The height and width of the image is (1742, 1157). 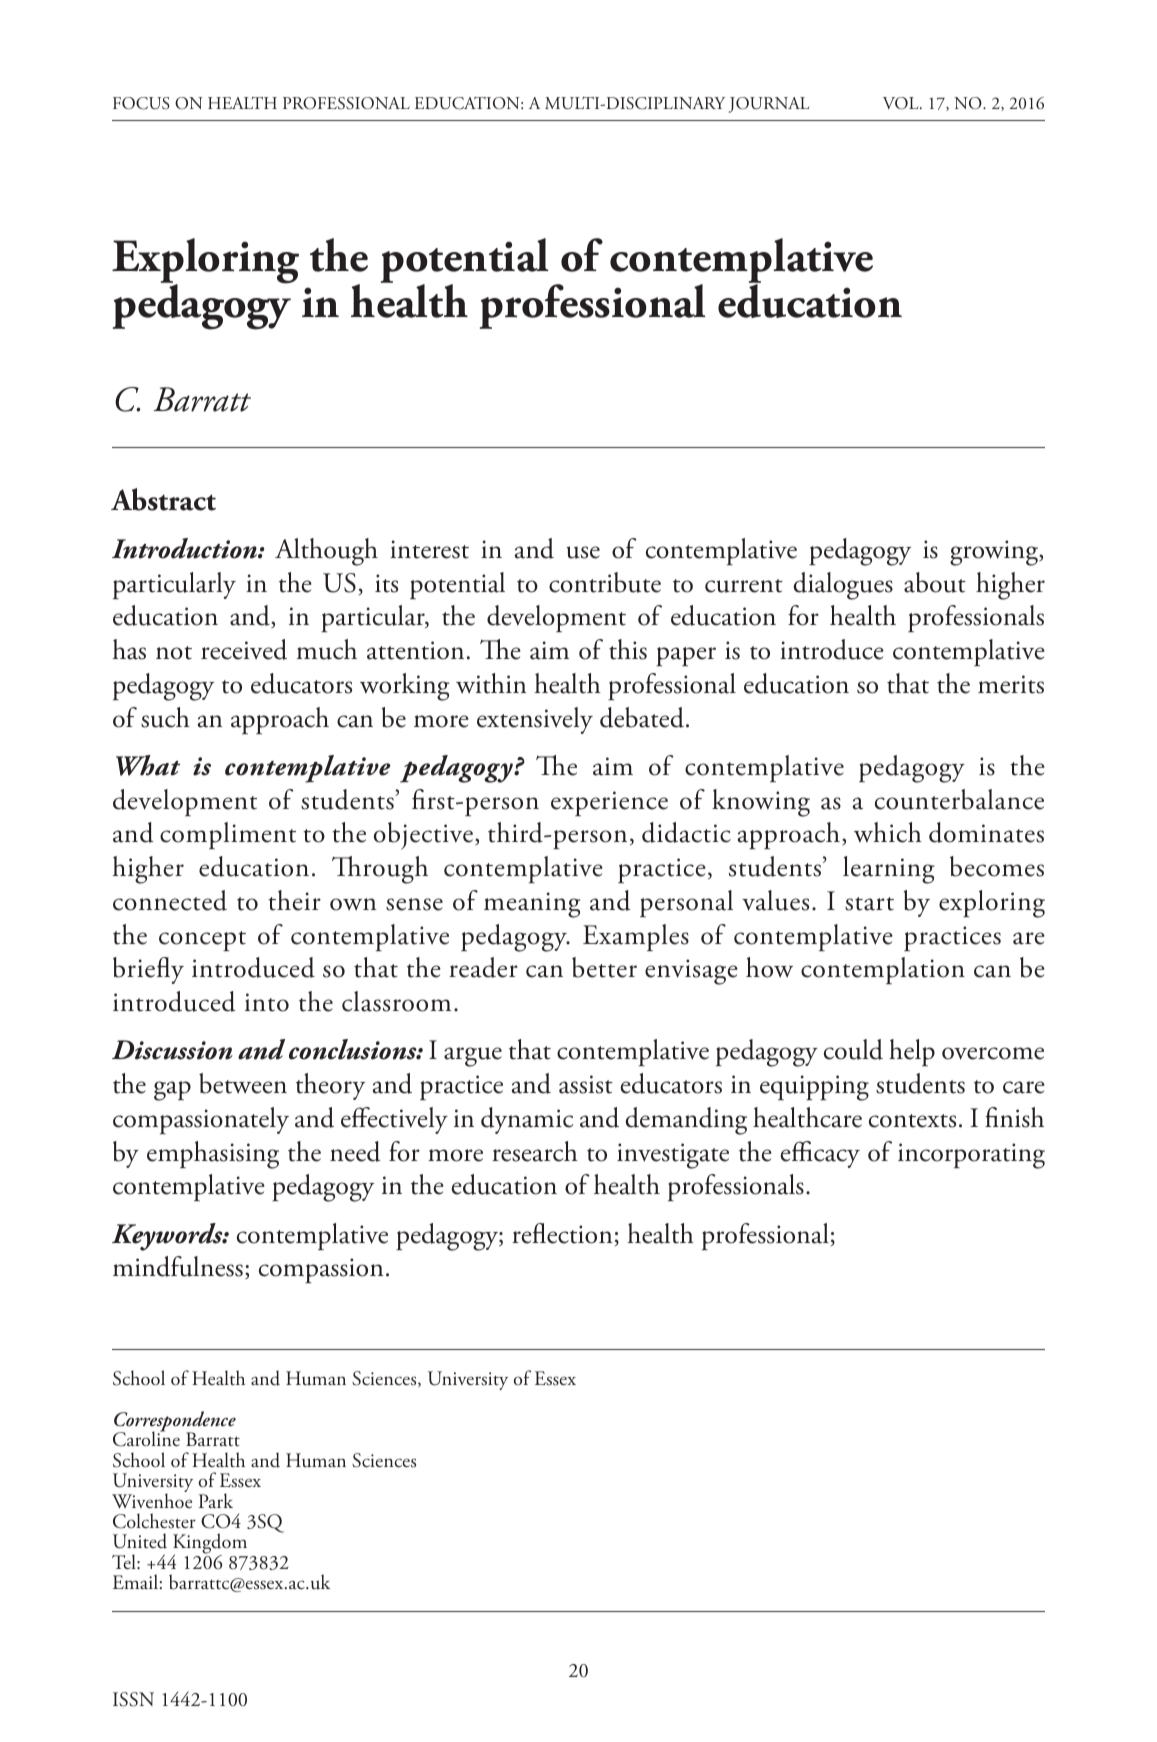 What do you see at coordinates (216, 1500) in the image?
I see `Park` at bounding box center [216, 1500].
